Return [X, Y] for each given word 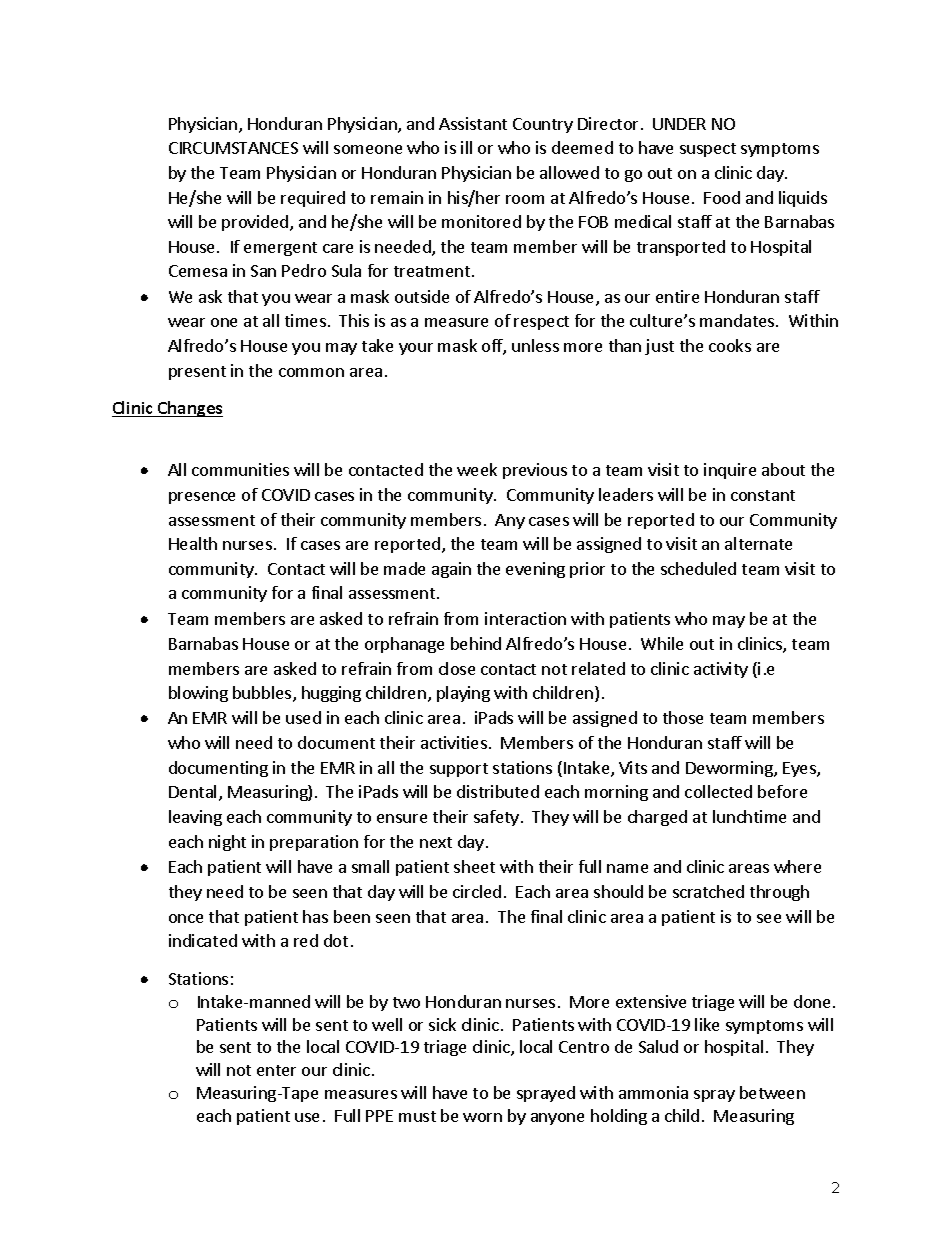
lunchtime [749, 816]
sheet [474, 866]
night [227, 843]
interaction [525, 618]
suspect [708, 150]
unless [535, 345]
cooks [730, 345]
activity [721, 670]
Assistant [473, 123]
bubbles [263, 694]
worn [482, 1117]
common [311, 372]
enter [276, 1070]
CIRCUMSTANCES [233, 148]
